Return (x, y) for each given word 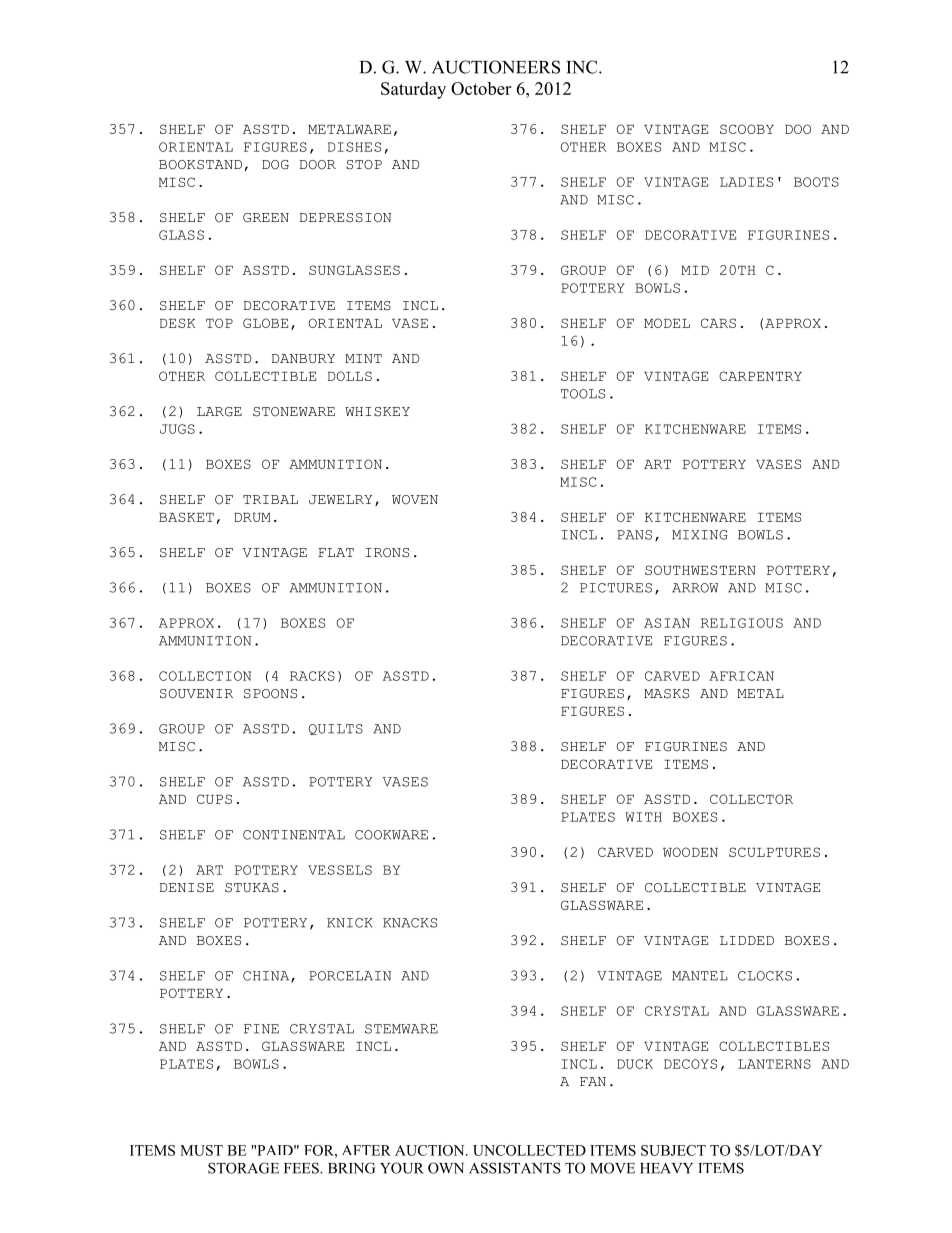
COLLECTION (205, 676)
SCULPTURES (774, 852)
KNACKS (410, 923)
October (481, 88)
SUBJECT (673, 1150)
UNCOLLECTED (529, 1150)
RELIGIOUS (742, 623)
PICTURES (616, 588)
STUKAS (252, 888)
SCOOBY (747, 129)
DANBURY (303, 359)
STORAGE (243, 1168)
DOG (275, 165)
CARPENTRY (760, 376)
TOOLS (583, 394)
